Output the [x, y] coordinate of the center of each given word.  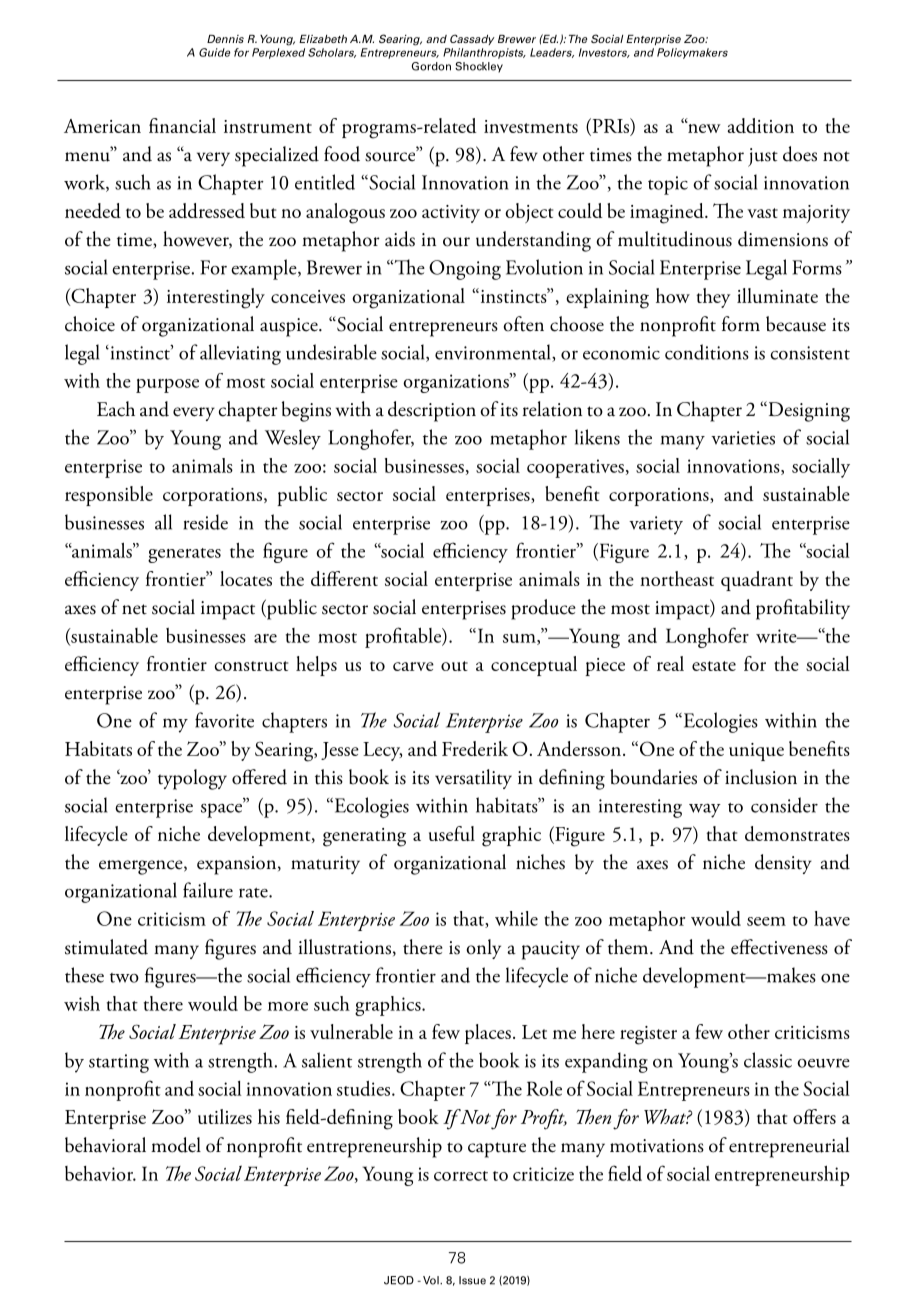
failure [208, 890]
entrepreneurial [789, 1147]
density [783, 864]
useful [452, 833]
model [176, 1145]
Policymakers [692, 53]
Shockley [479, 67]
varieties [743, 438]
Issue [472, 1280]
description [432, 411]
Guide [214, 52]
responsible [109, 496]
